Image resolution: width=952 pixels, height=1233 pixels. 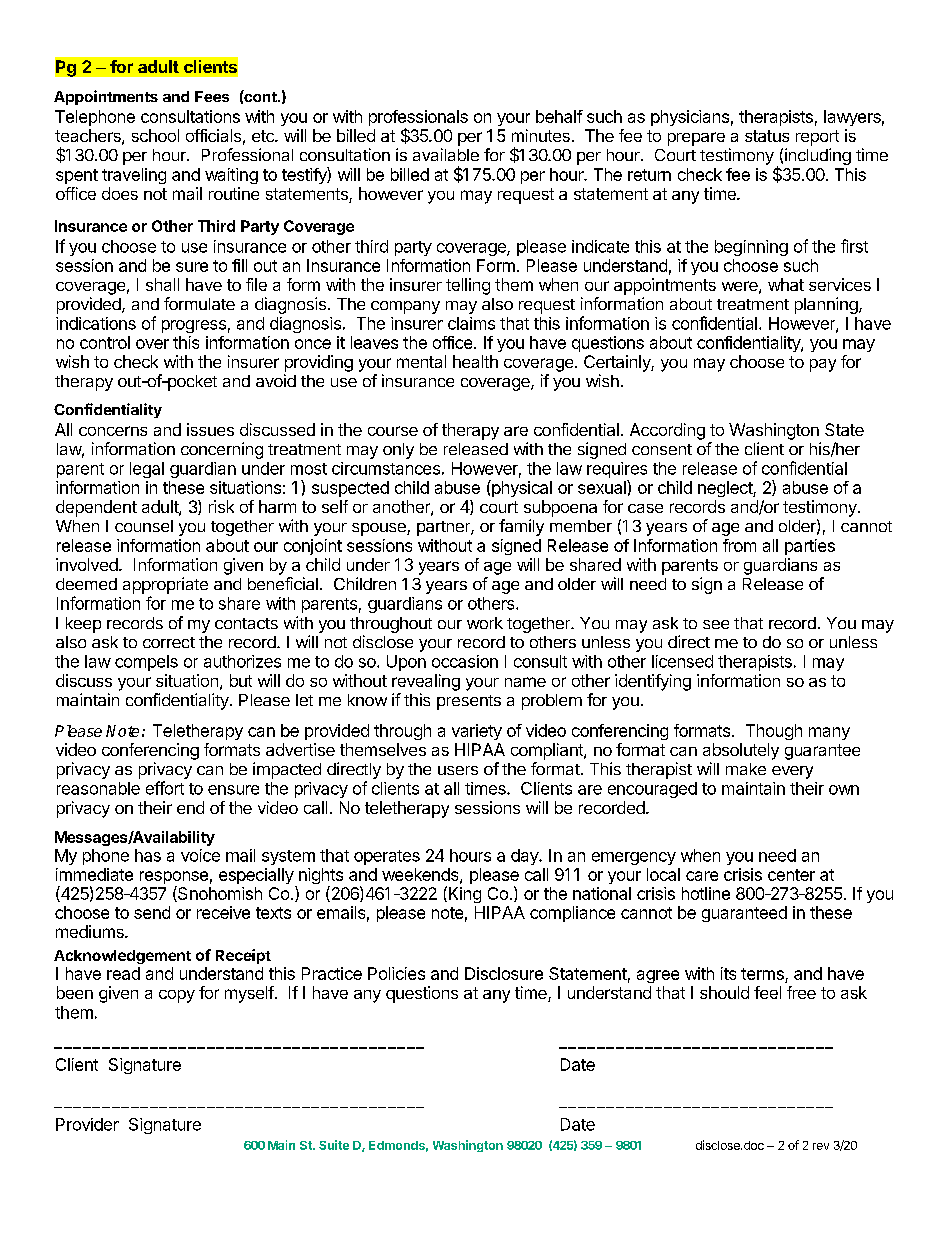 I want to click on see, so click(x=716, y=624).
